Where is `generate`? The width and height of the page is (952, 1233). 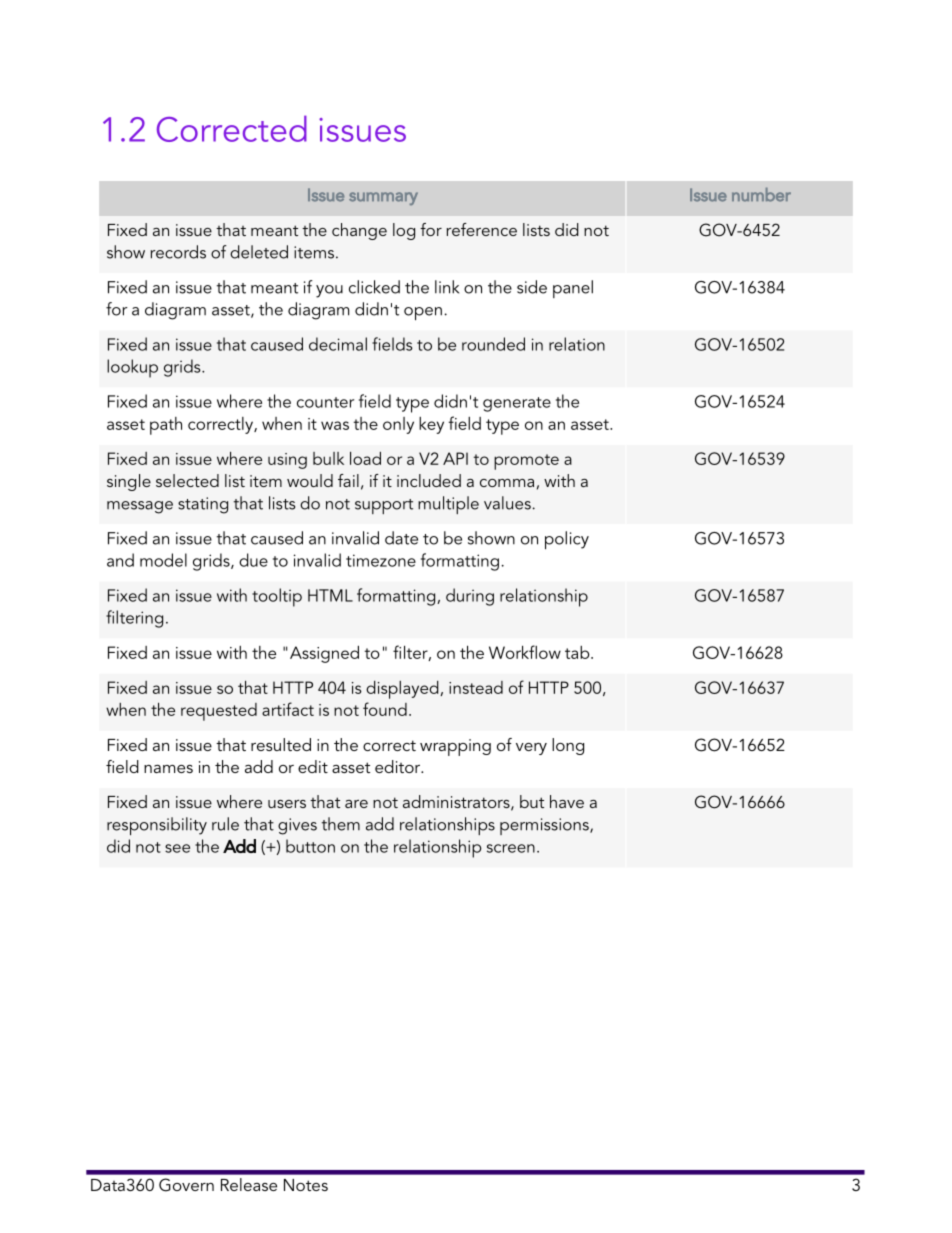
generate is located at coordinates (517, 404).
